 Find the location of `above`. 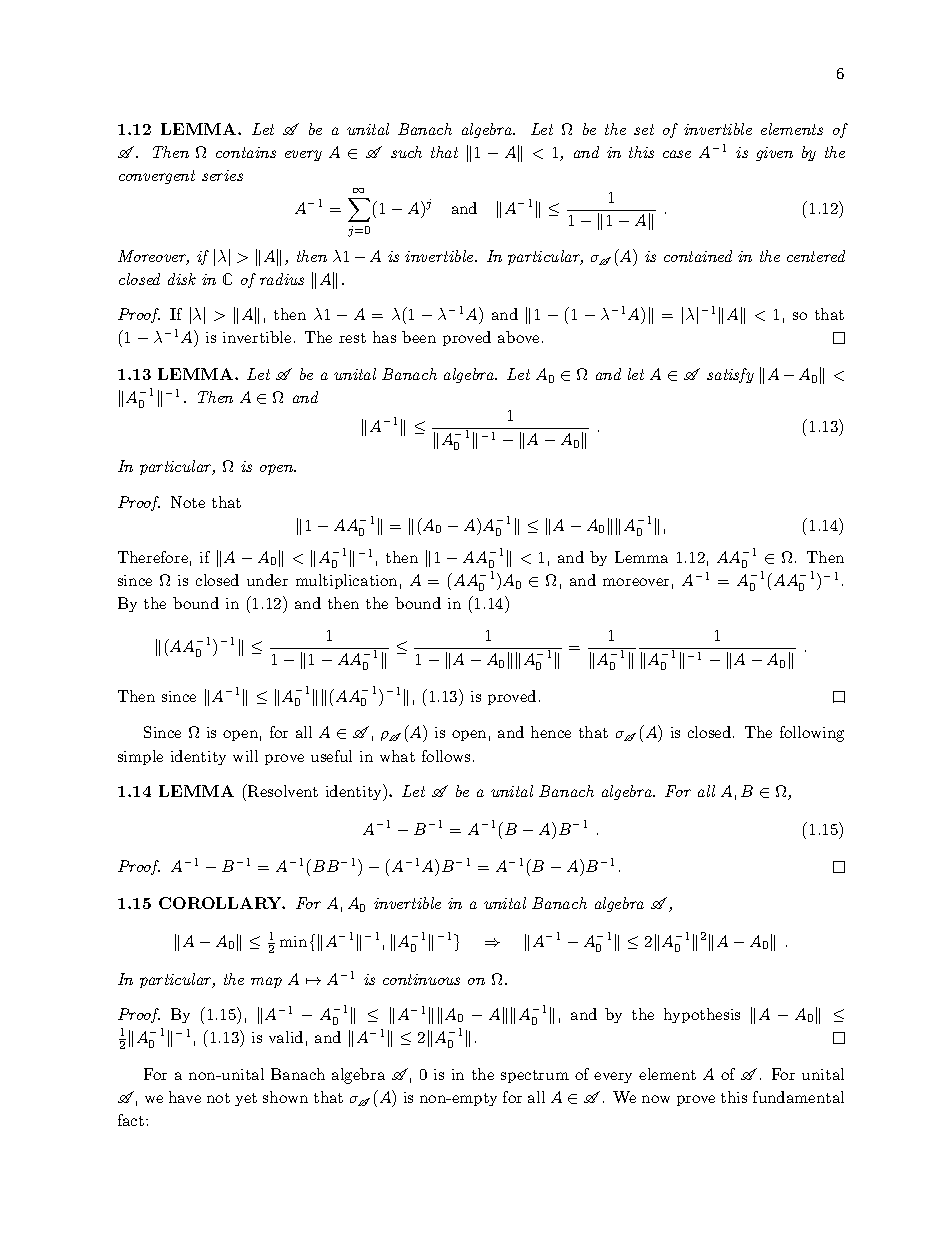

above is located at coordinates (518, 337).
